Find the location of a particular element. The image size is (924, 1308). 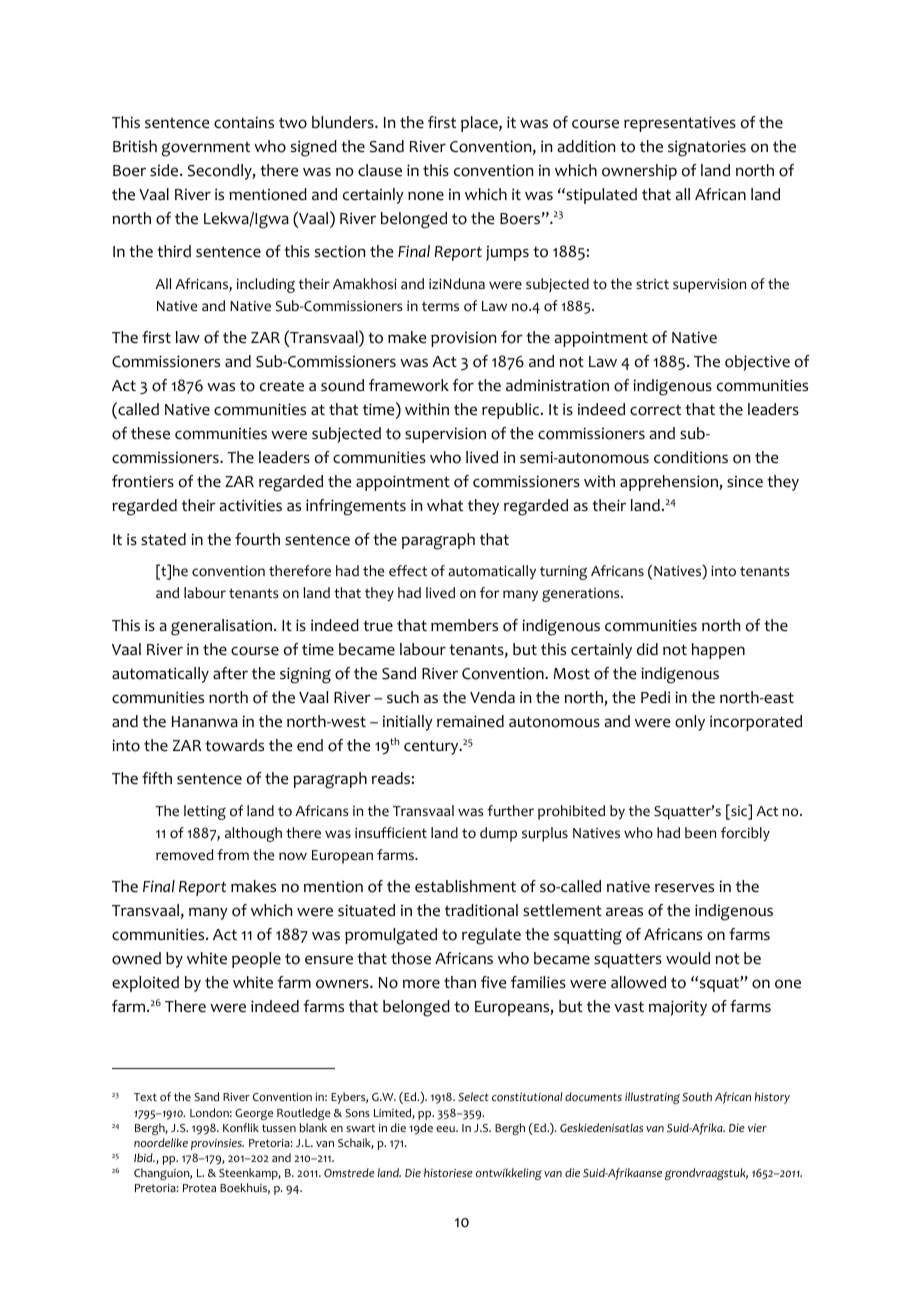

Select is located at coordinates (473, 1096).
